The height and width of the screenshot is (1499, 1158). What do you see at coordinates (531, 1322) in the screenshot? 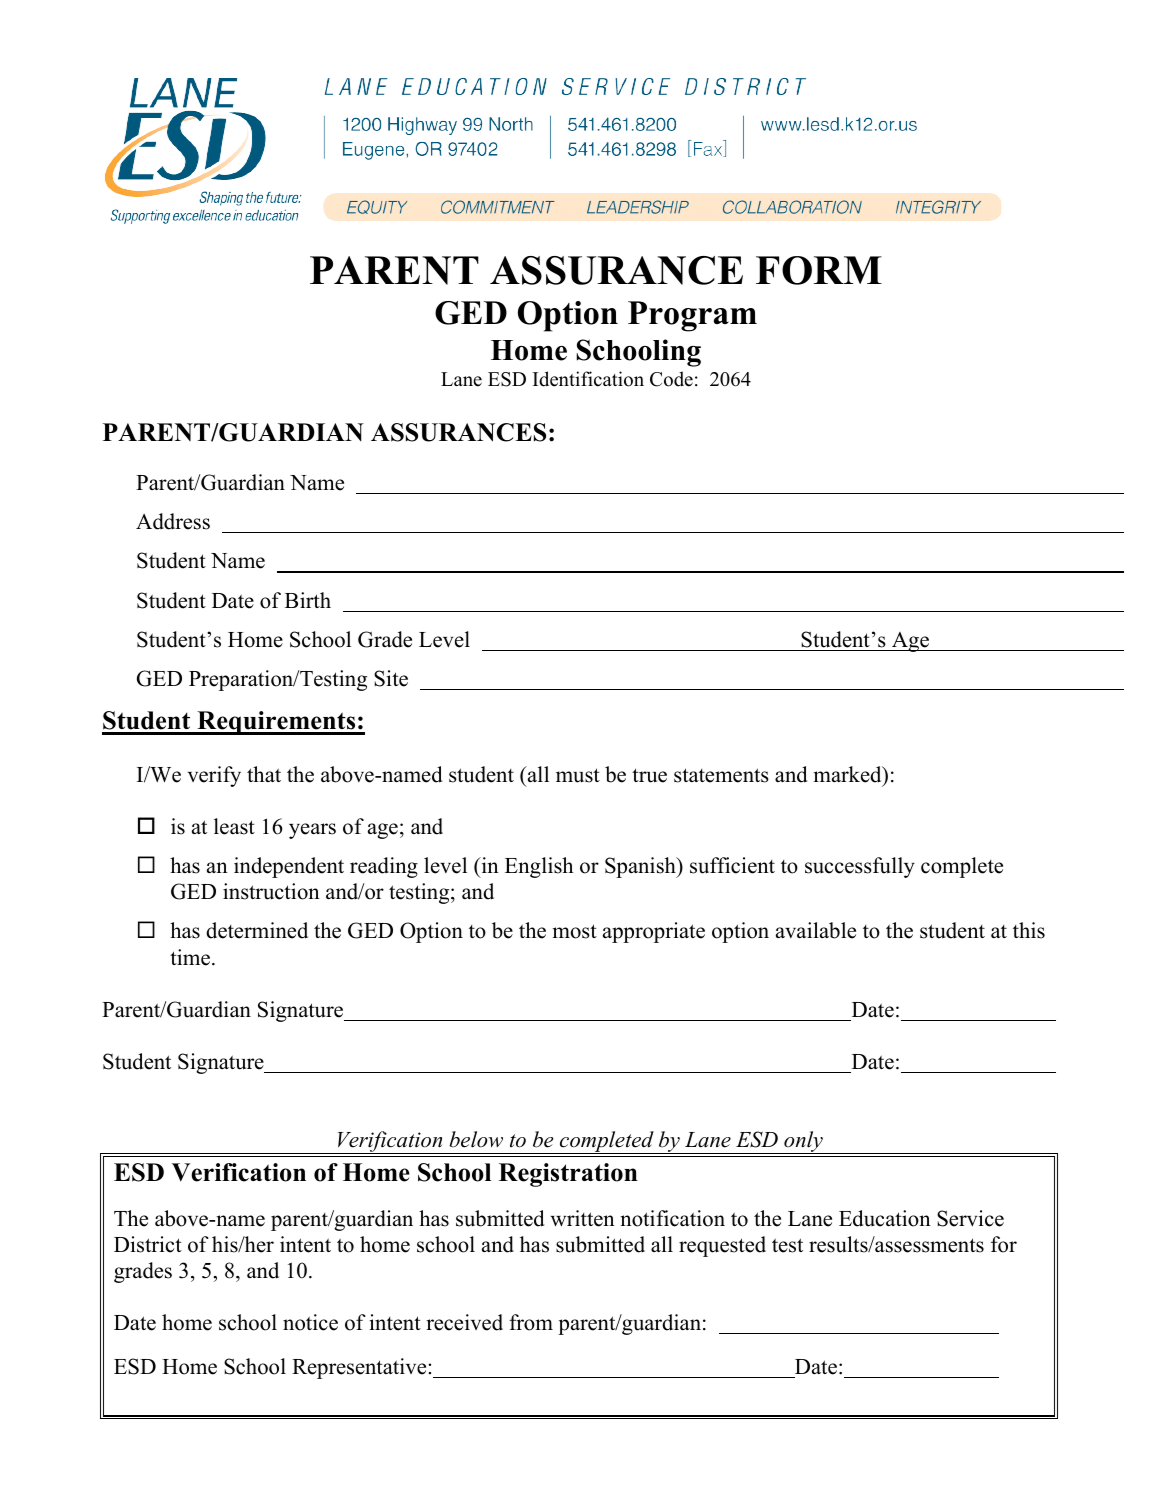
I see `from` at bounding box center [531, 1322].
